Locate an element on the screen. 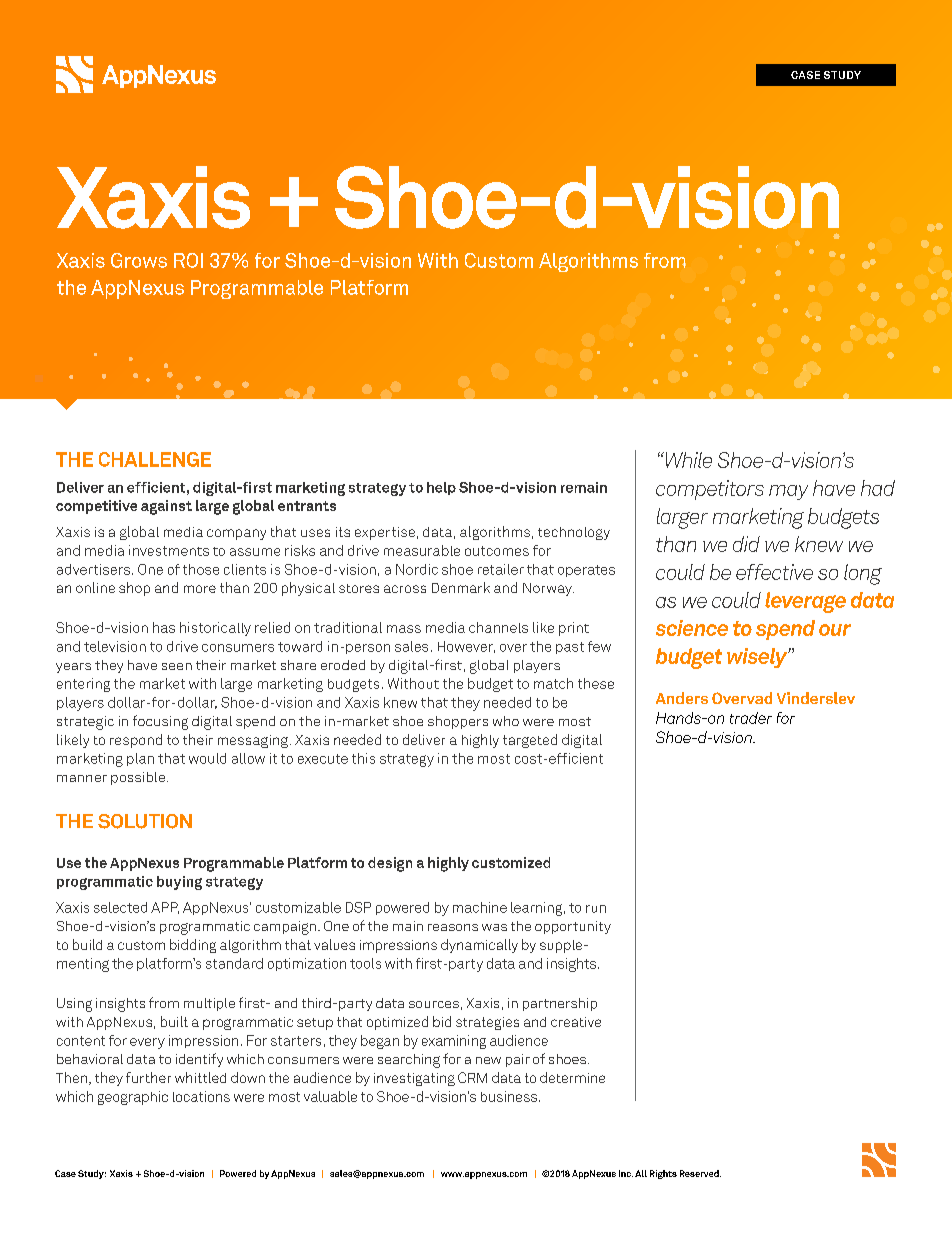 The width and height of the screenshot is (952, 1233). help is located at coordinates (441, 488).
